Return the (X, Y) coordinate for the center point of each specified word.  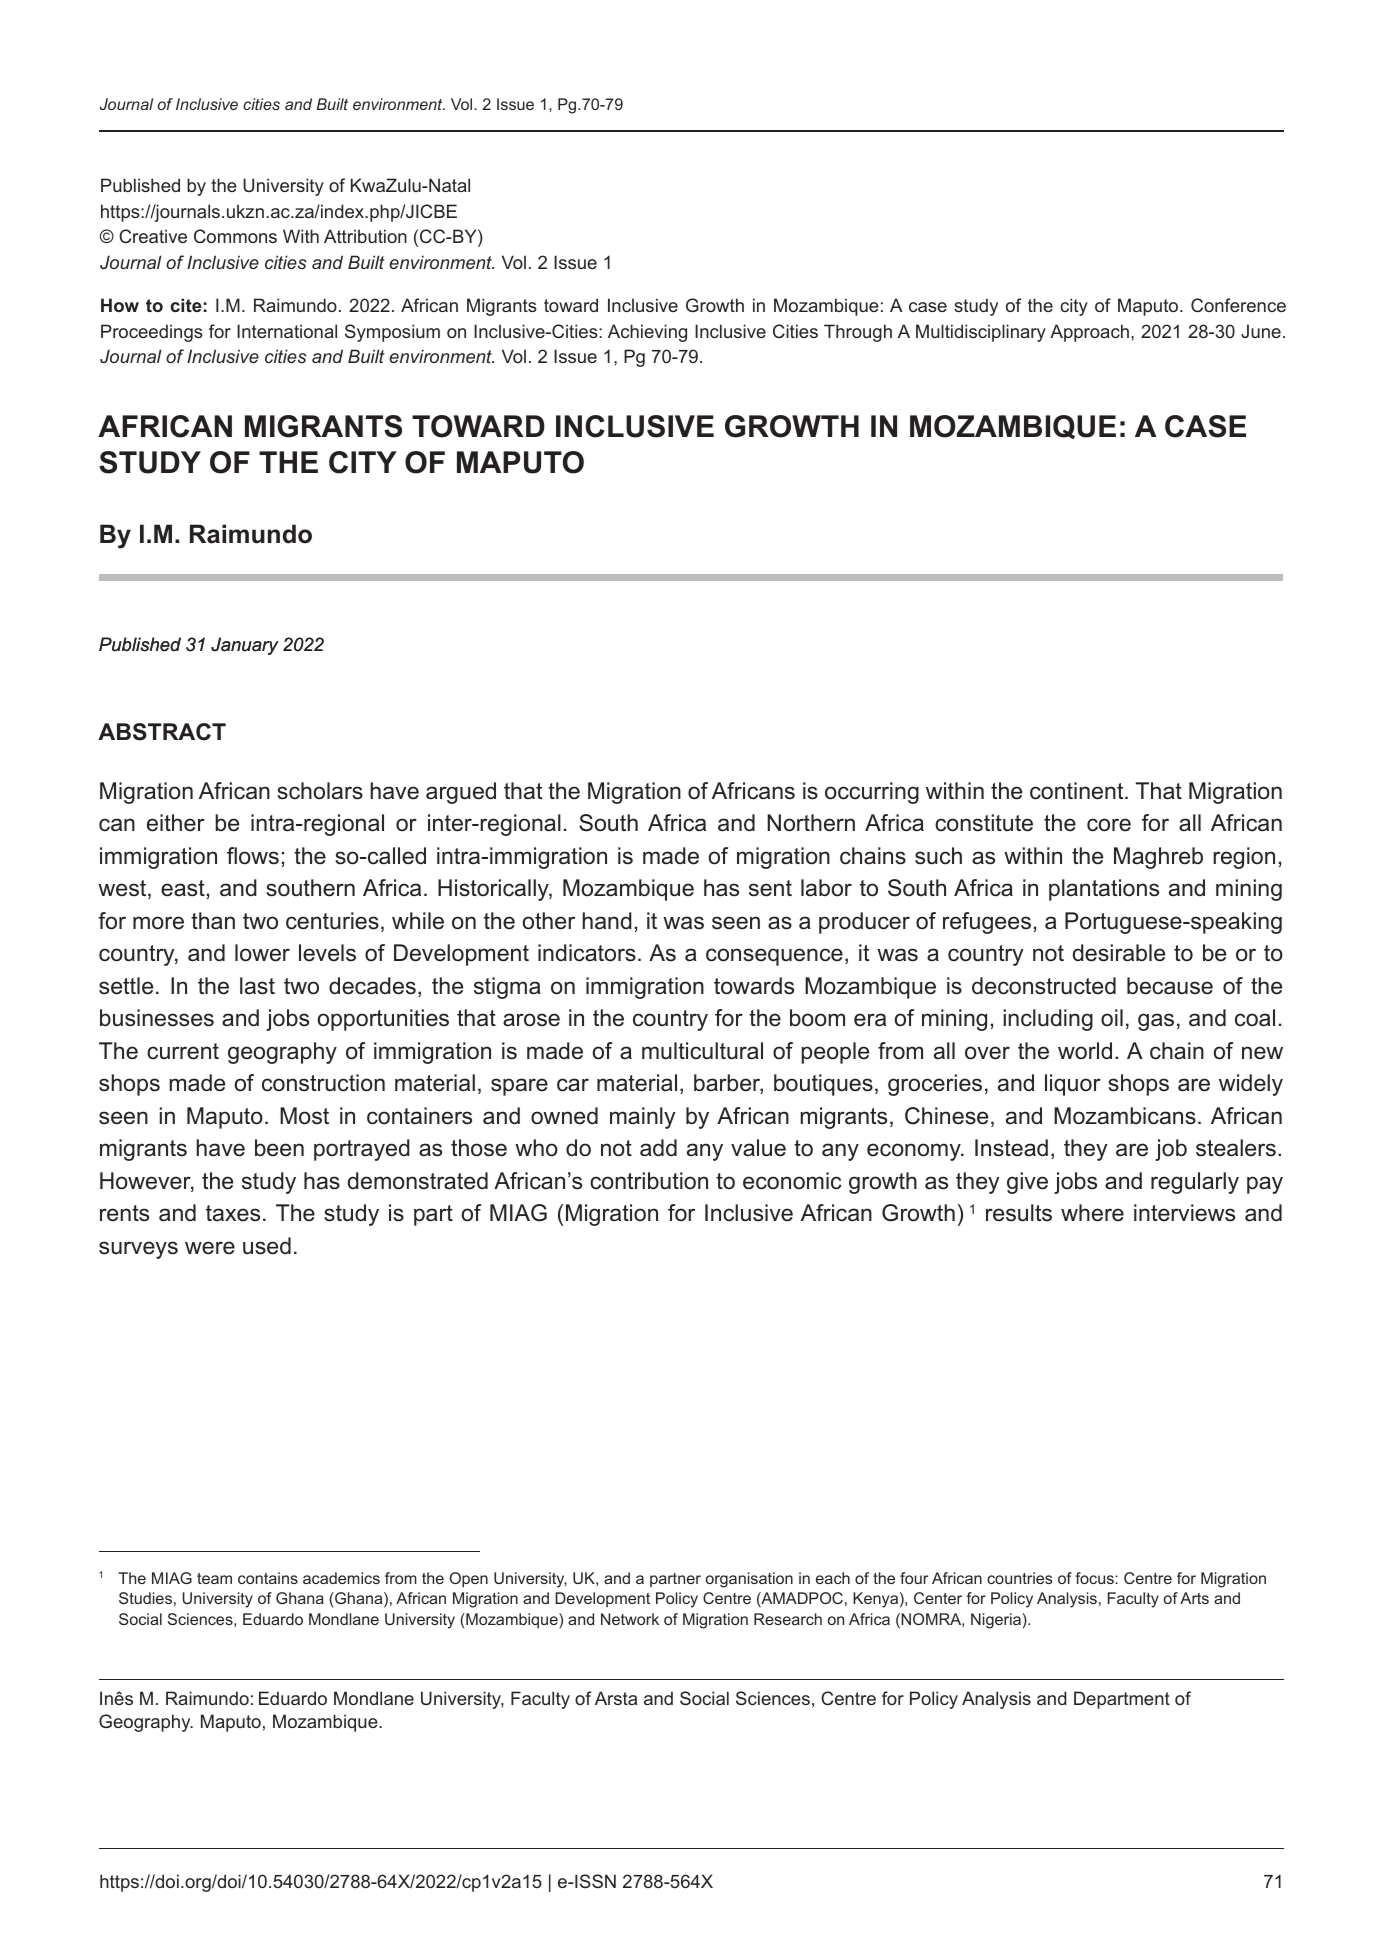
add (658, 1148)
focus (1095, 1578)
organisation (749, 1580)
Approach (1089, 333)
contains (268, 1578)
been (279, 1148)
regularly (1195, 1183)
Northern (811, 823)
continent (1078, 791)
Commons (235, 236)
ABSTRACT (162, 732)
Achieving (647, 333)
